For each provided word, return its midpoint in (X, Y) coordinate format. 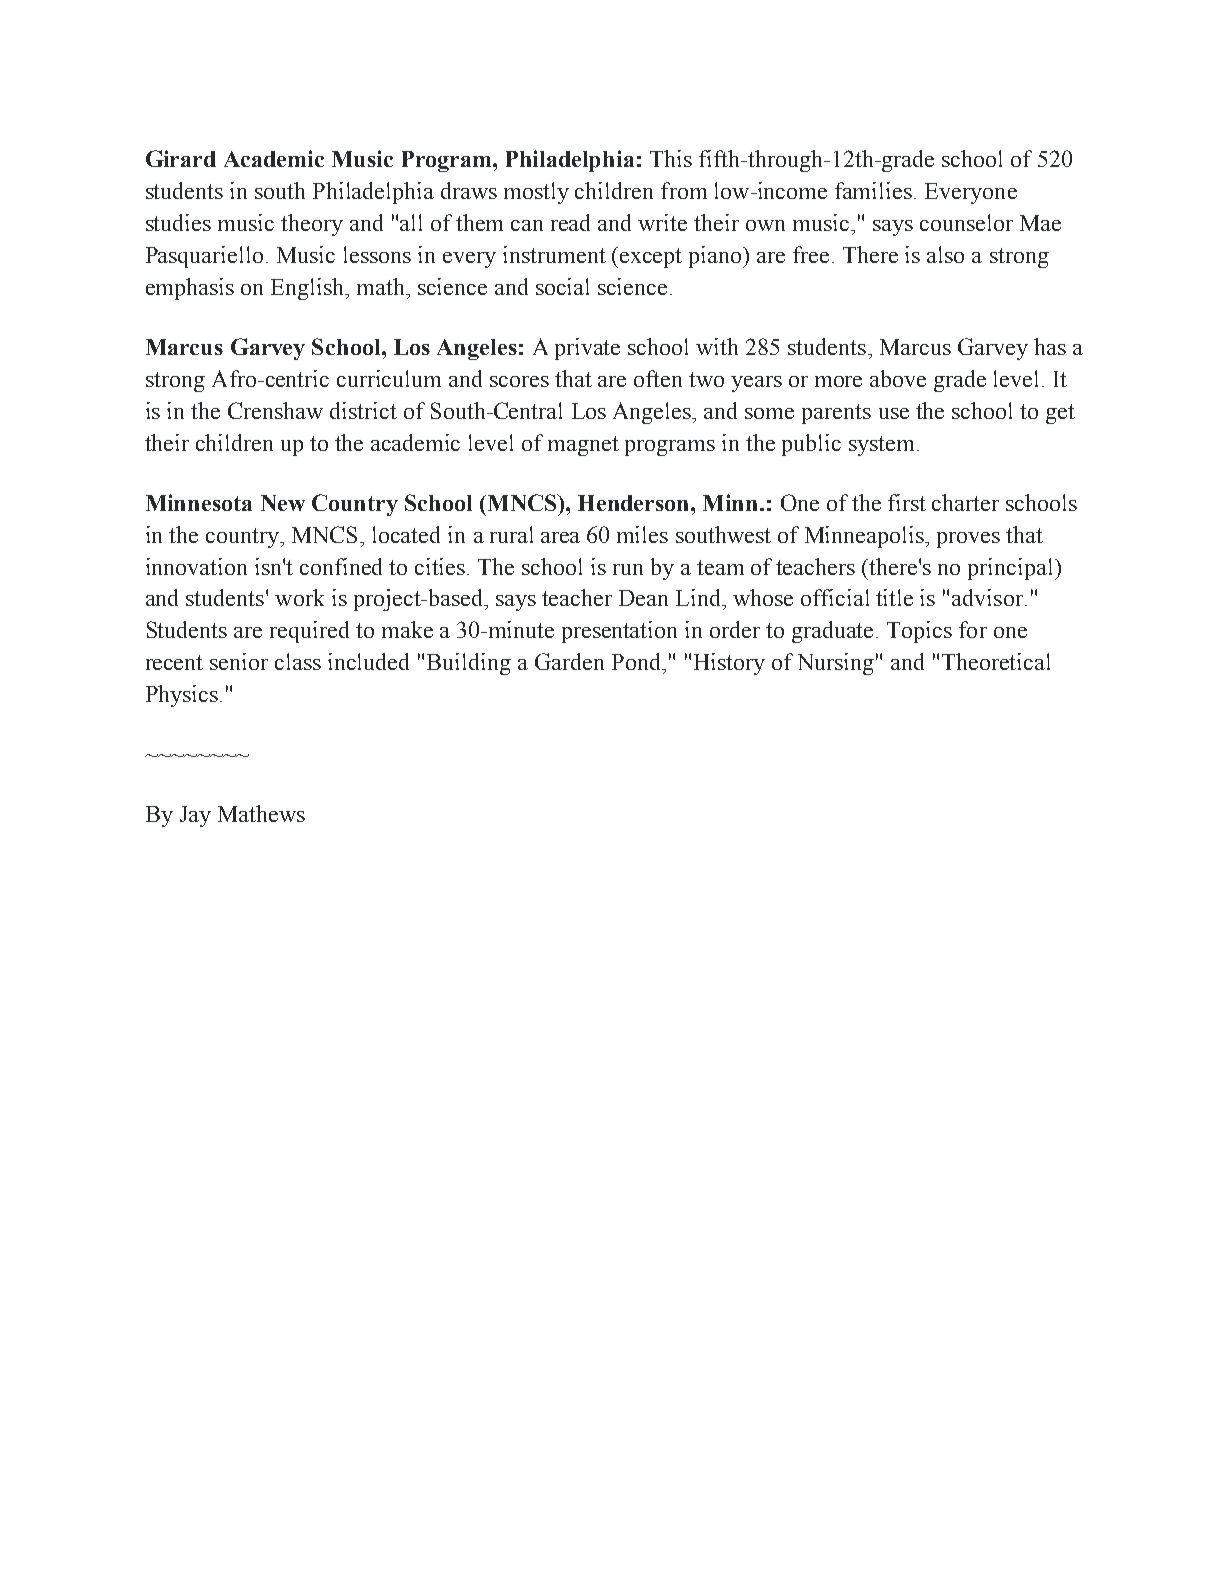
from (684, 190)
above (898, 378)
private (587, 349)
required (309, 632)
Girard (181, 158)
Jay (195, 816)
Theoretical (996, 661)
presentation (619, 632)
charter (965, 502)
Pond (637, 661)
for (973, 629)
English (309, 289)
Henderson (635, 503)
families (873, 190)
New (283, 503)
